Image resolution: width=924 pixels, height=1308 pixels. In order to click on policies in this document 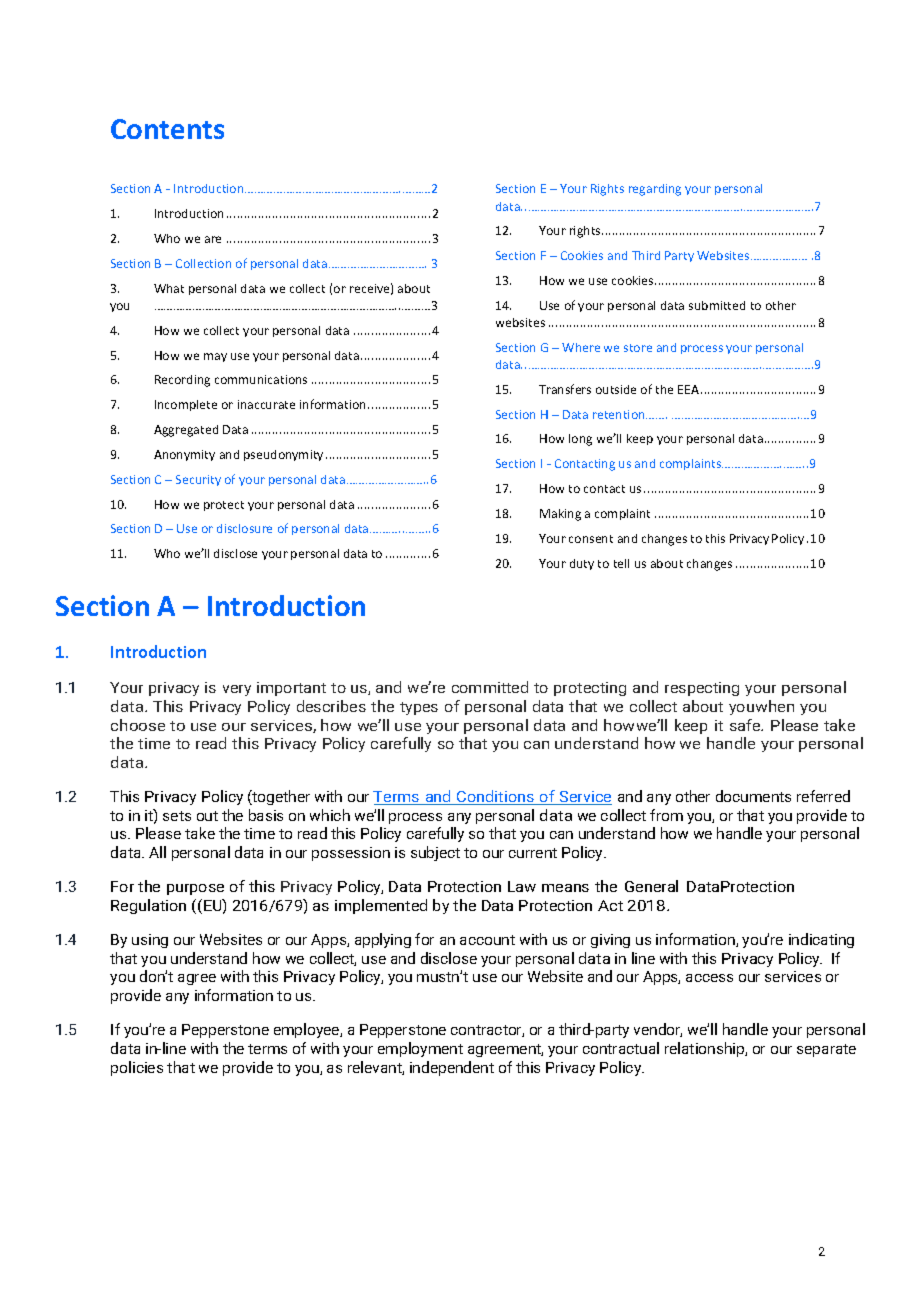, I will do `click(137, 1068)`.
